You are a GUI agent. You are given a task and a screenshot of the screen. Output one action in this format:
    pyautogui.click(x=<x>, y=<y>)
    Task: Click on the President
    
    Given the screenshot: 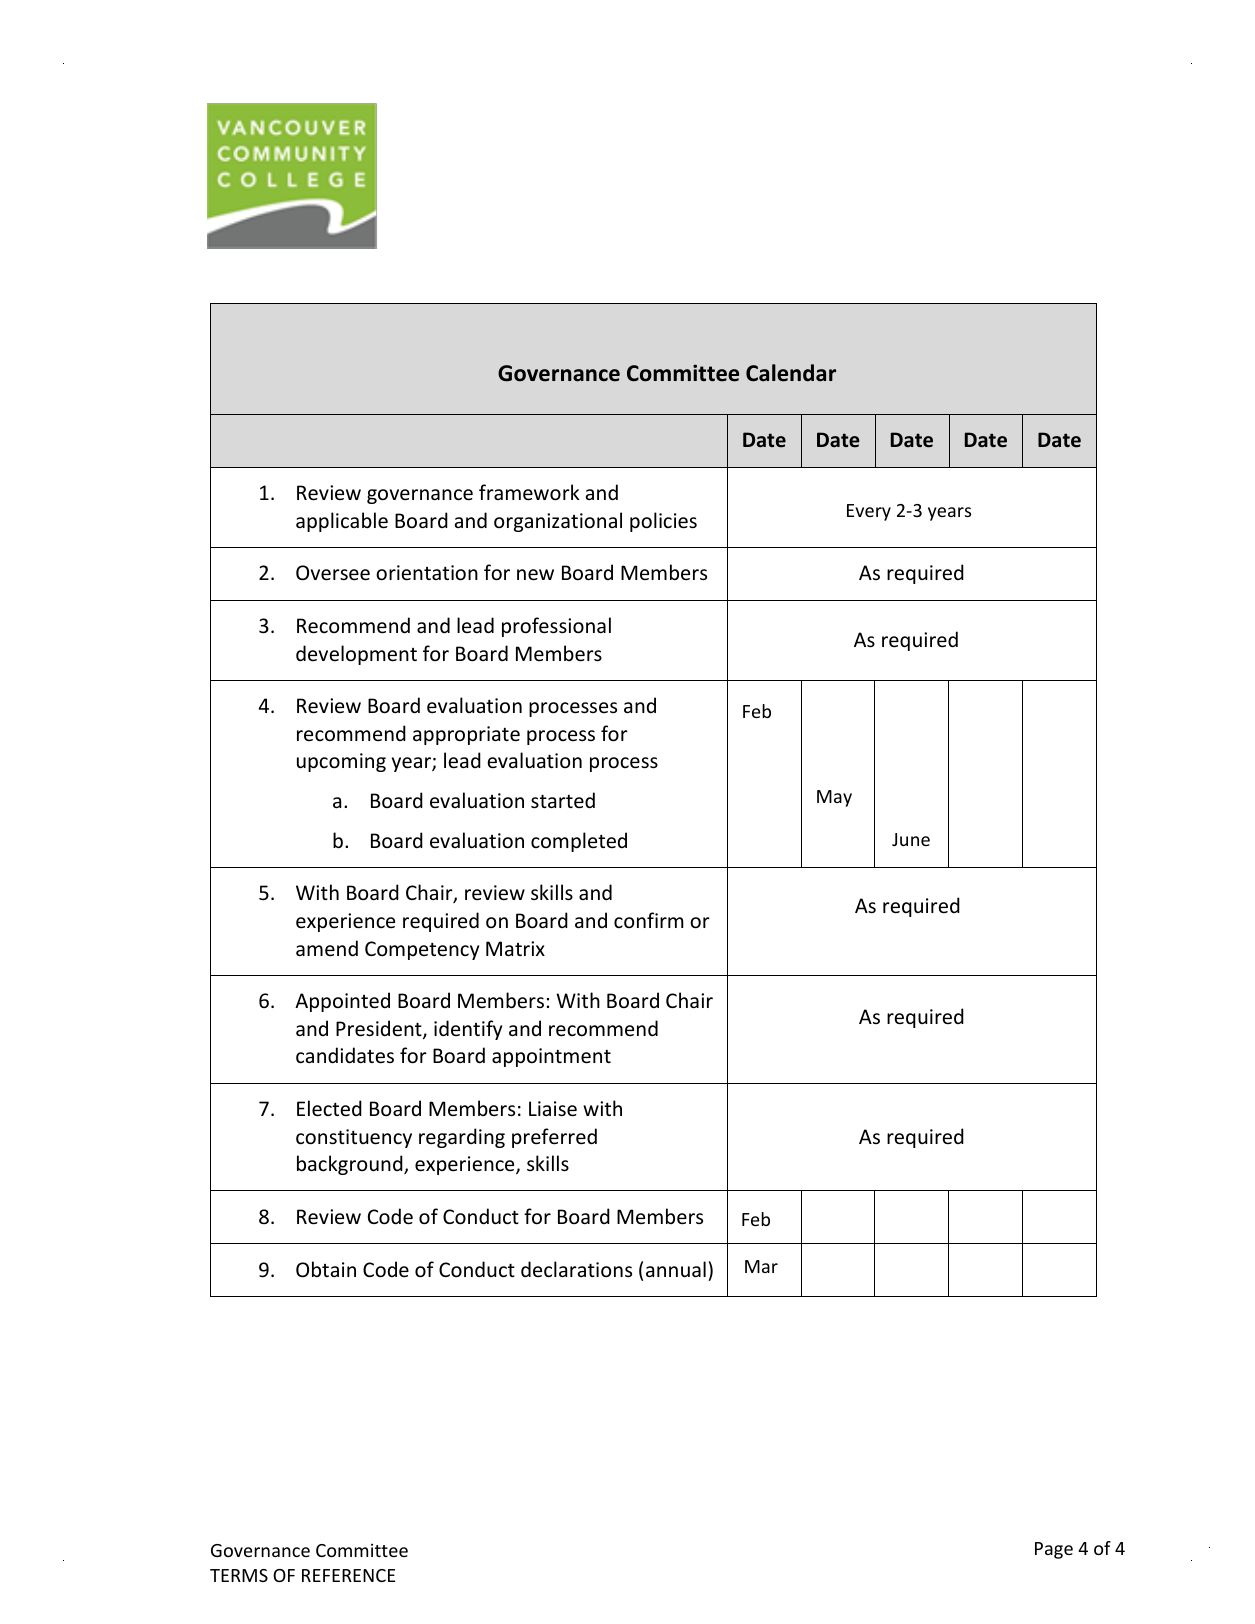 What is the action you would take?
    pyautogui.click(x=380, y=1029)
